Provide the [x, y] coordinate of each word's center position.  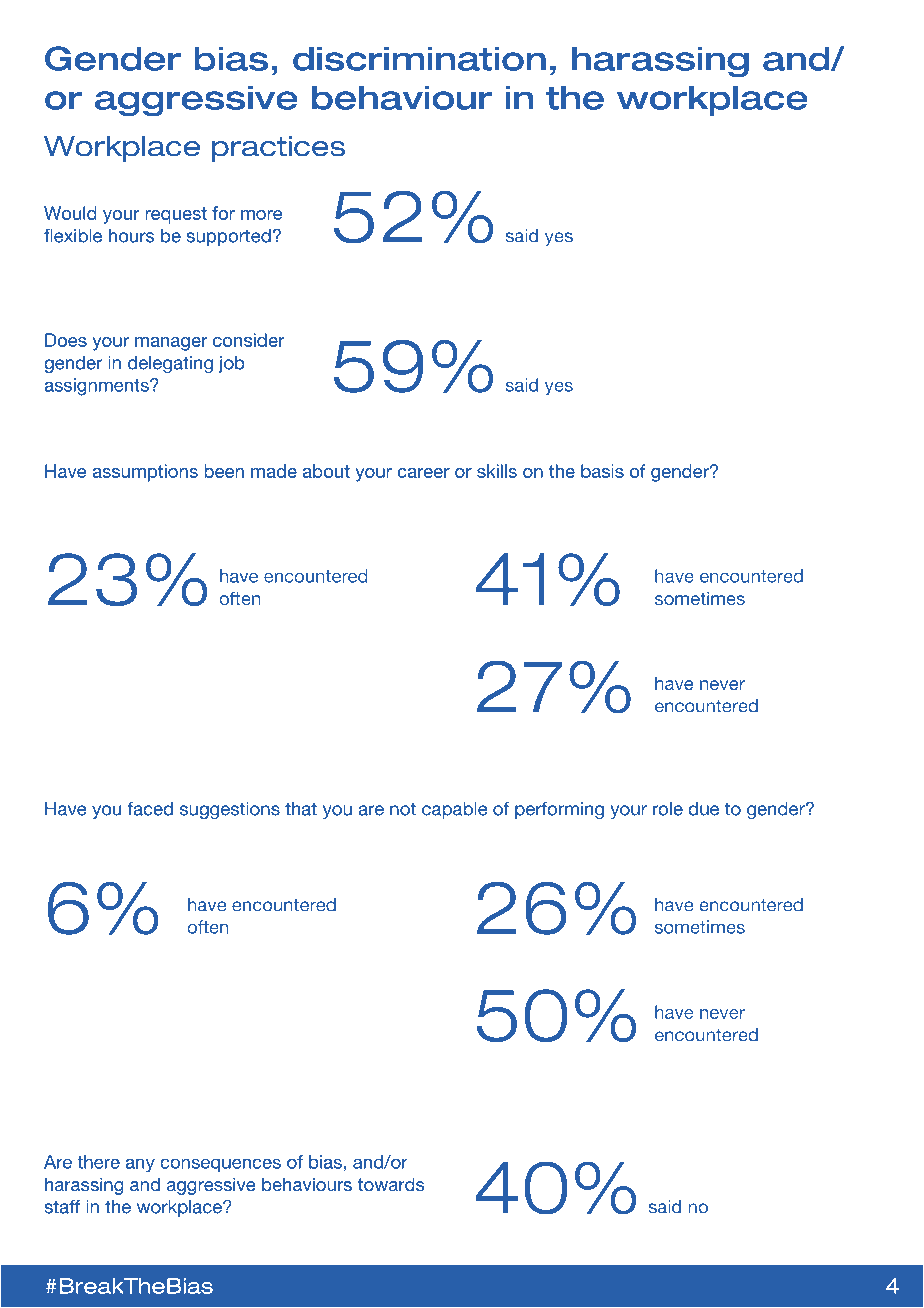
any [140, 1165]
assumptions [145, 473]
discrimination [419, 58]
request [176, 215]
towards [390, 1184]
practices [278, 149]
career [423, 473]
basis [602, 471]
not [403, 809]
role [668, 809]
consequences [220, 1165]
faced [150, 809]
